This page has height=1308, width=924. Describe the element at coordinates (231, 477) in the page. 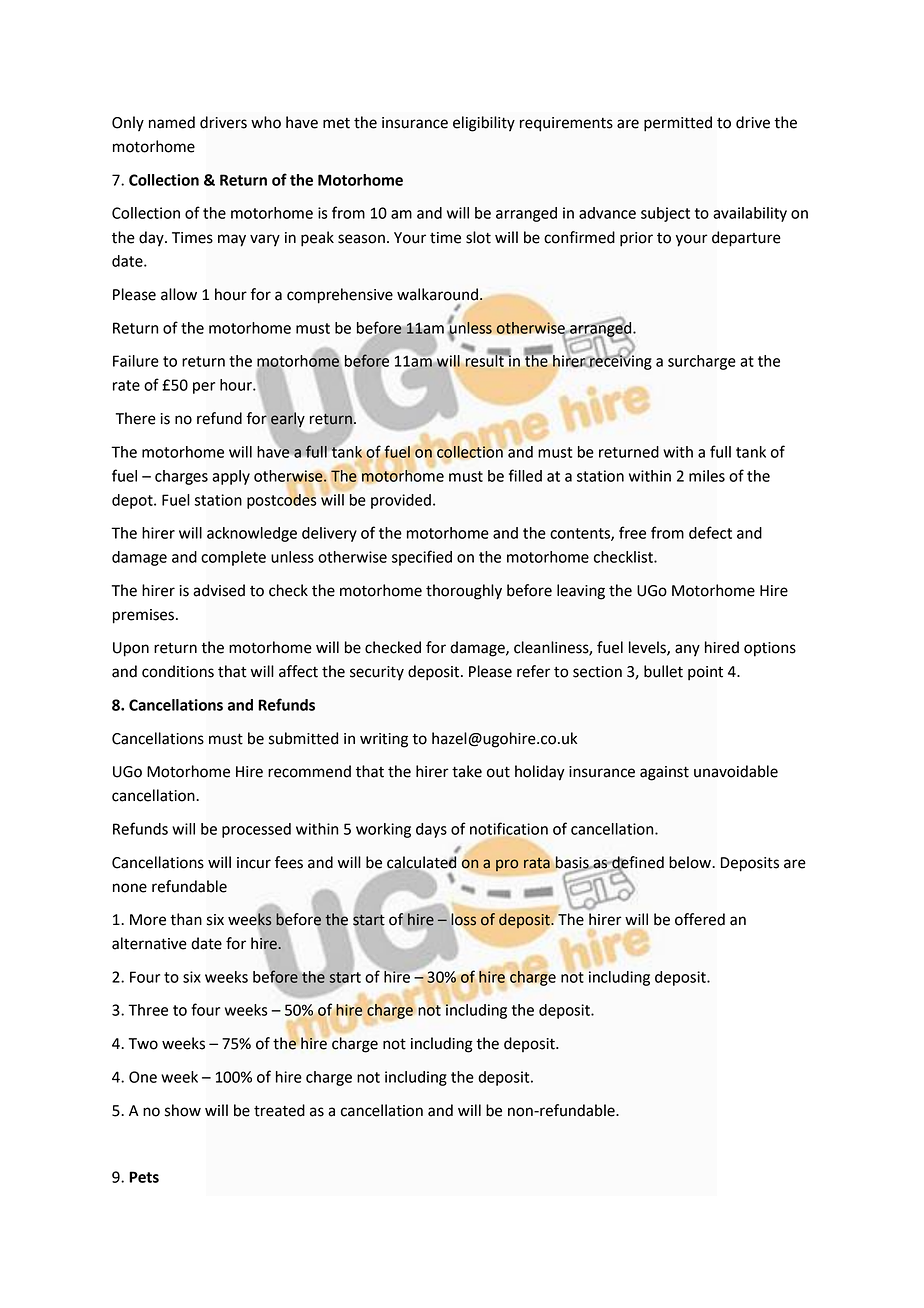

I see `apply` at that location.
